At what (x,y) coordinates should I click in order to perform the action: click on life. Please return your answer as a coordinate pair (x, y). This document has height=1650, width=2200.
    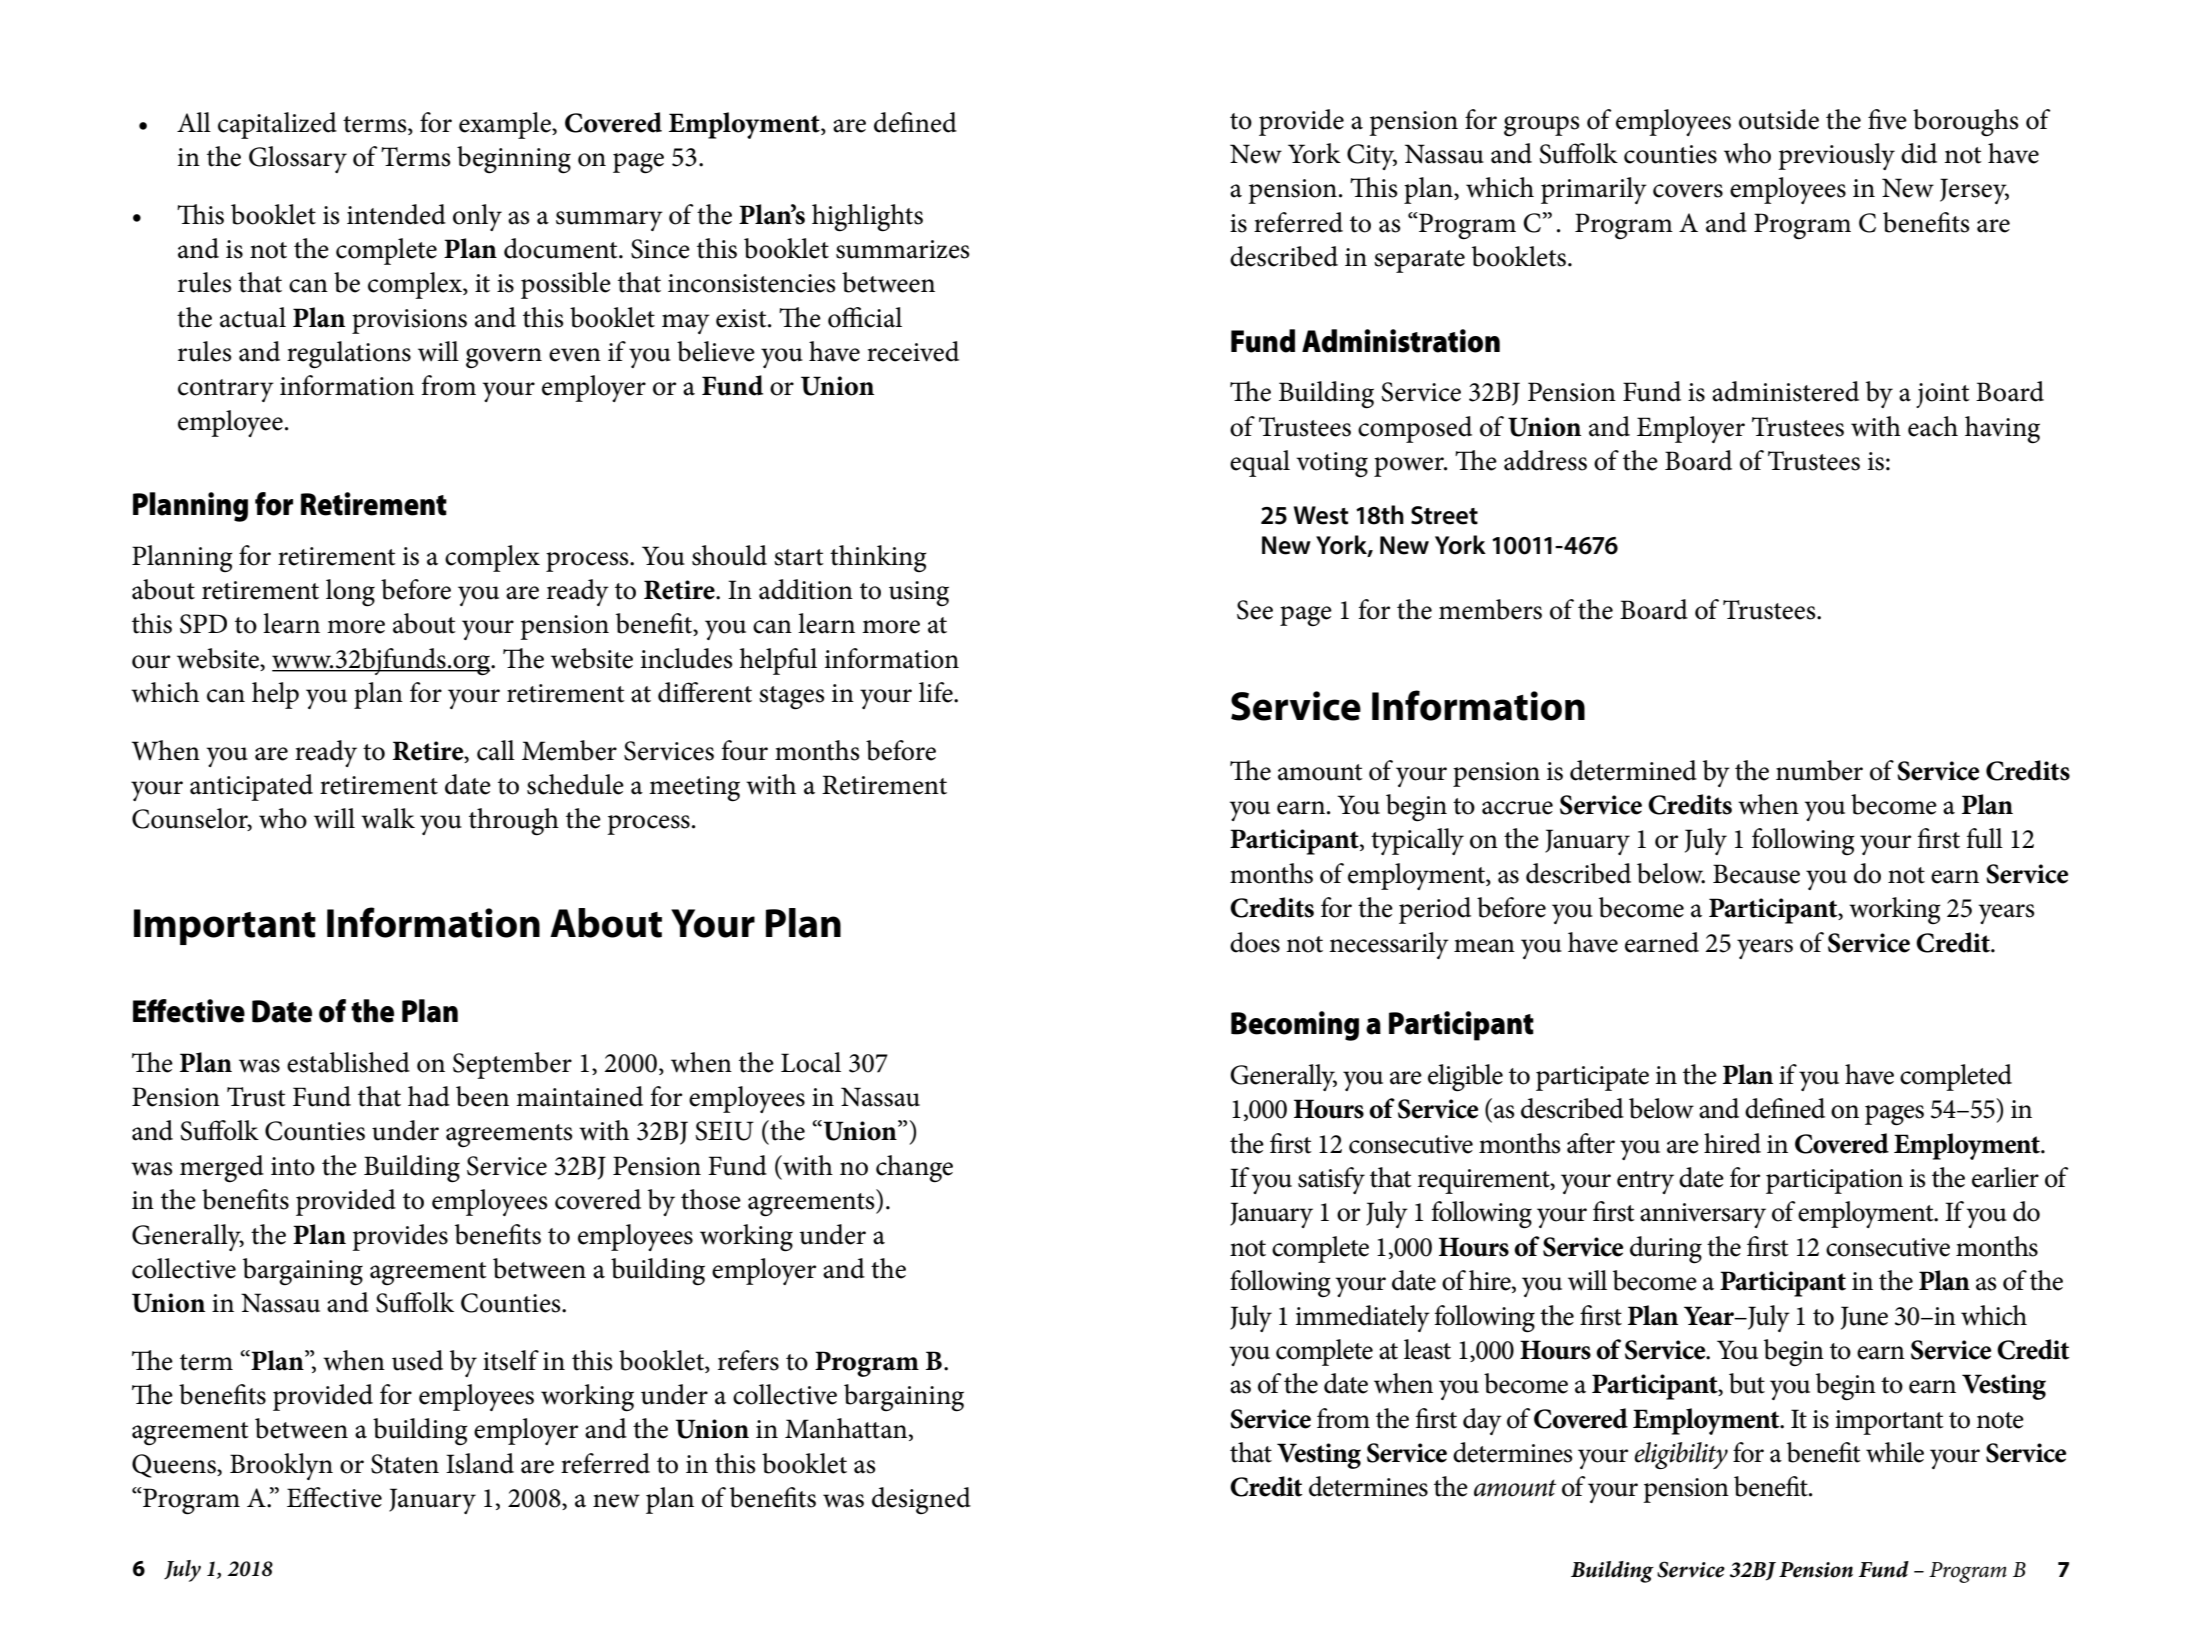
    Looking at the image, I should click on (937, 692).
